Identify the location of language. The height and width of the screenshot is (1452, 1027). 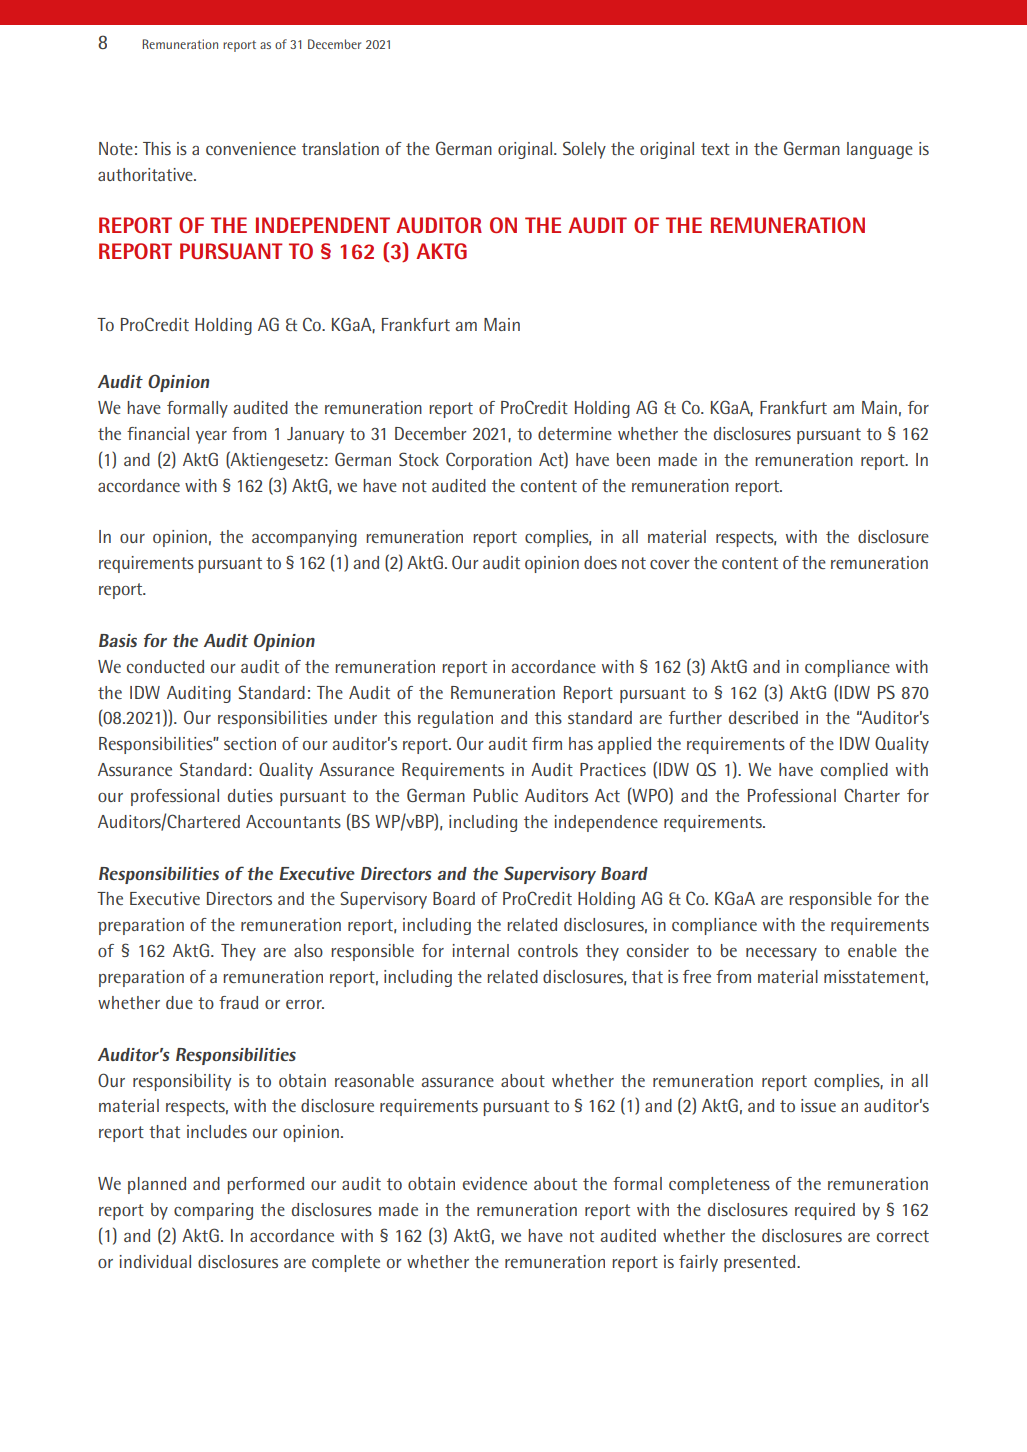
(880, 150).
